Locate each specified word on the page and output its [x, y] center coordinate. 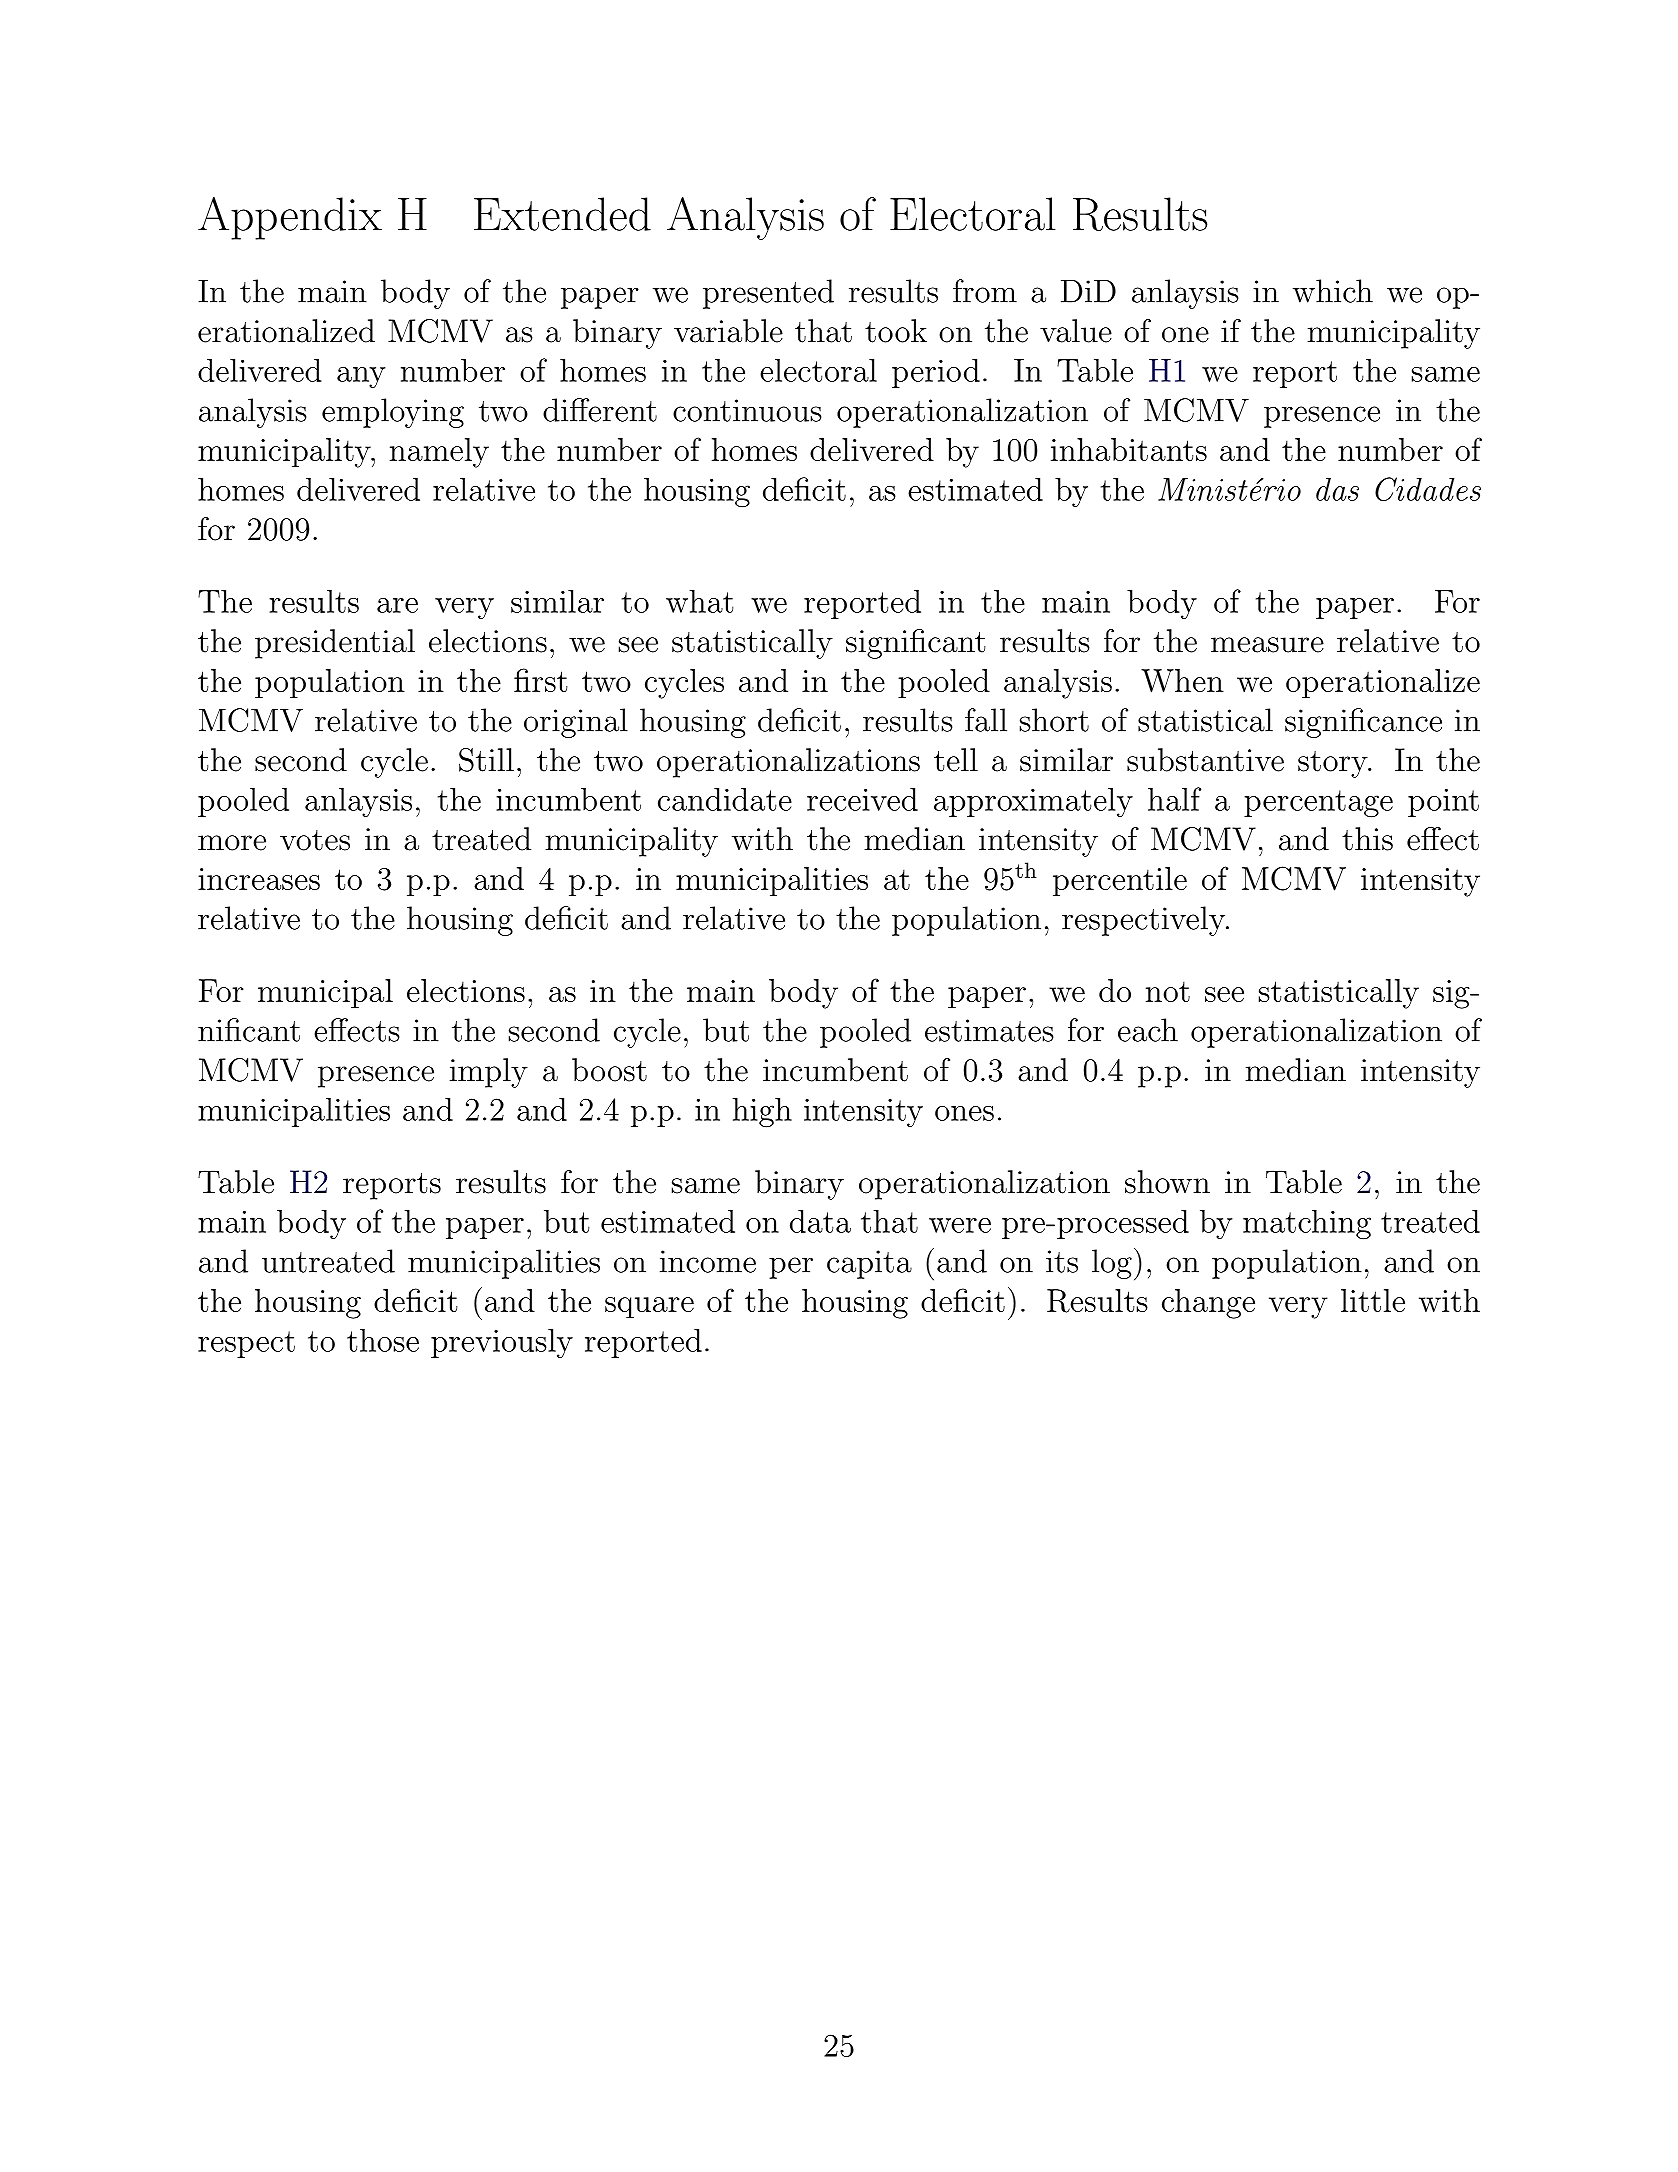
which [1333, 291]
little [1373, 1300]
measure [1267, 645]
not [1168, 991]
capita [869, 1264]
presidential [335, 644]
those [383, 1340]
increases [259, 879]
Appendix [290, 218]
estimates [989, 1030]
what [699, 601]
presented [768, 294]
